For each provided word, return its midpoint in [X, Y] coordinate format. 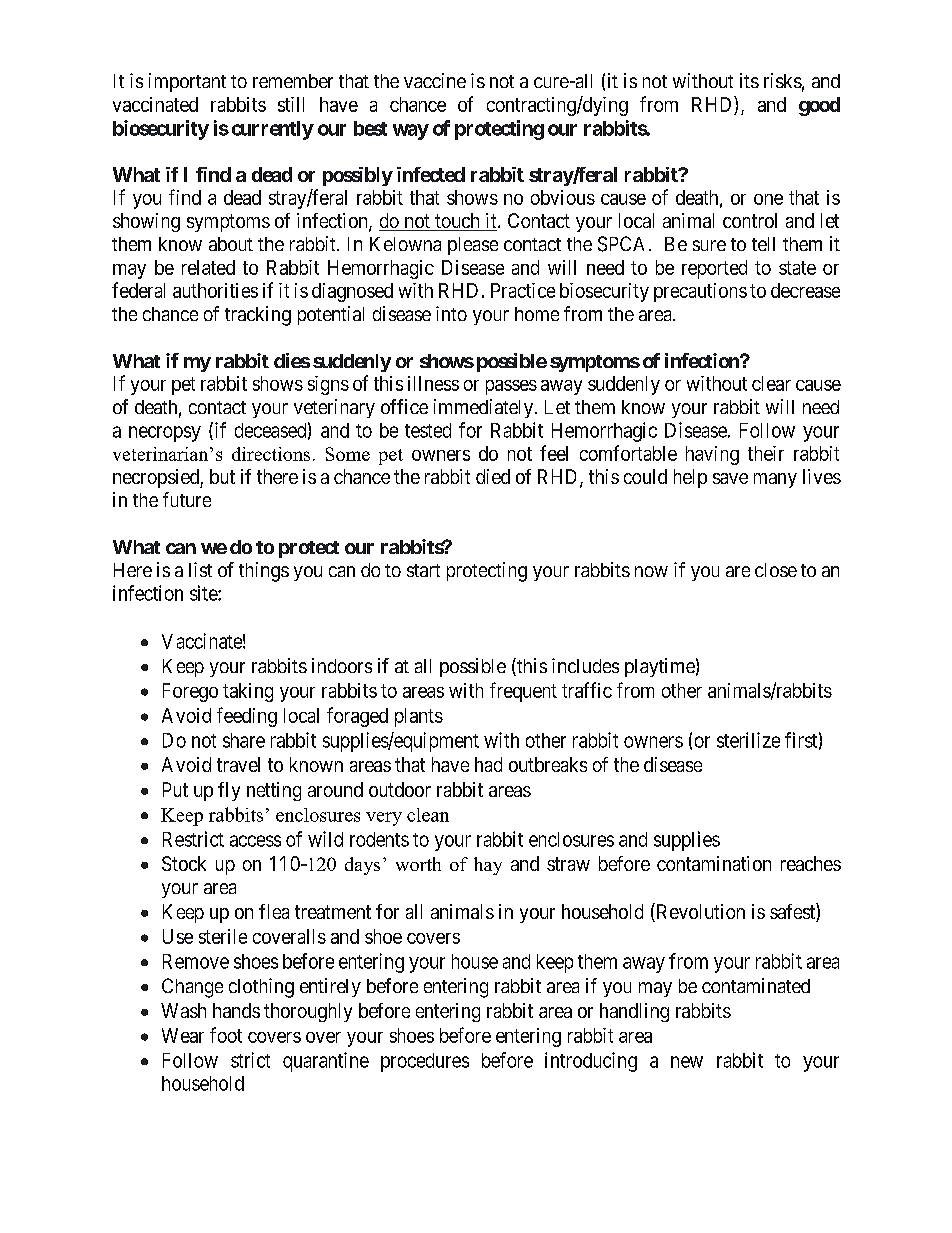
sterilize [748, 740]
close [776, 570]
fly [229, 791]
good [819, 106]
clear [771, 383]
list [200, 569]
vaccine [435, 80]
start [423, 570]
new [687, 1062]
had [488, 764]
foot [226, 1035]
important [187, 82]
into [451, 313]
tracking [258, 316]
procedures [425, 1062]
